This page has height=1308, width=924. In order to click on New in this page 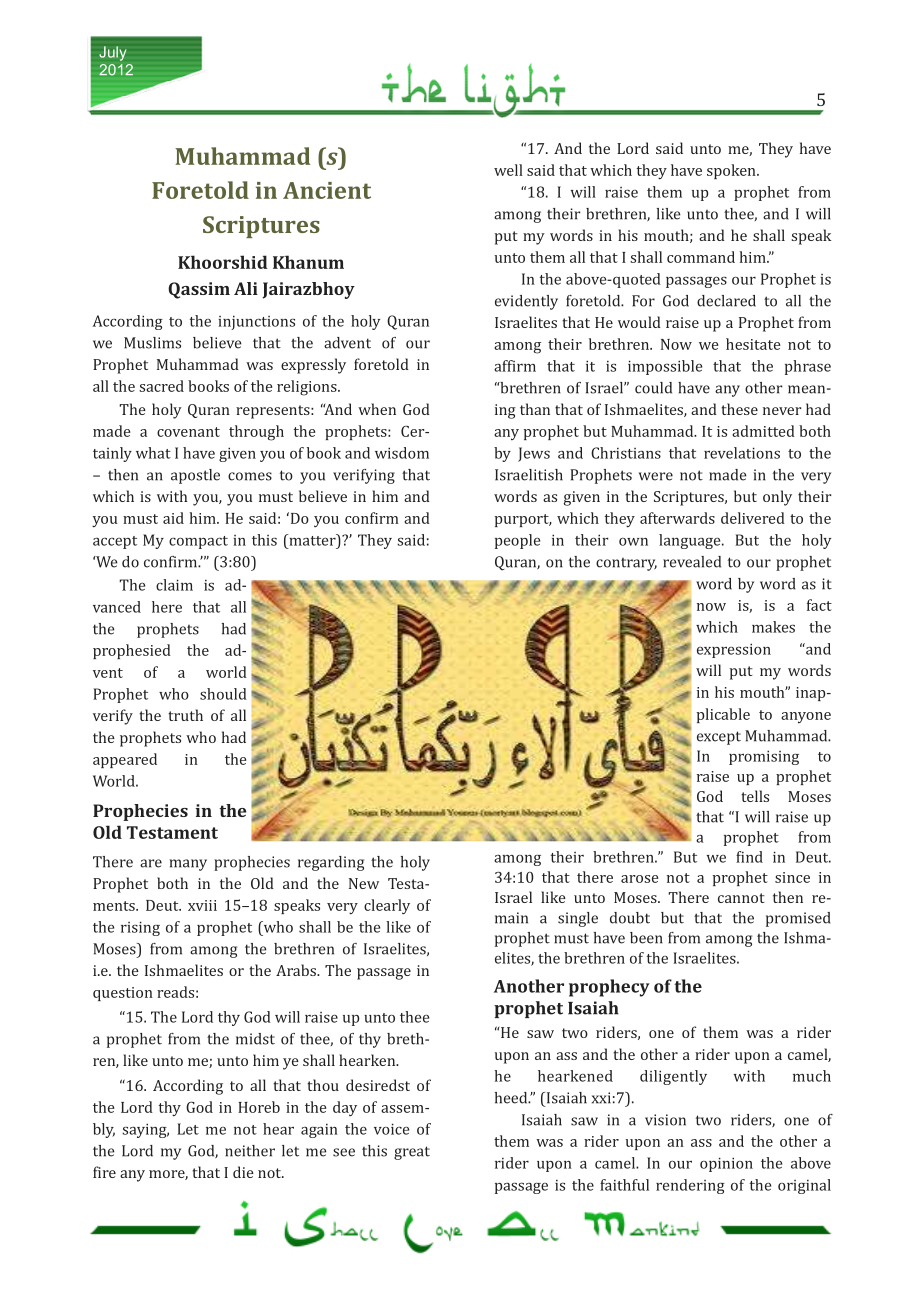, I will do `click(364, 883)`.
